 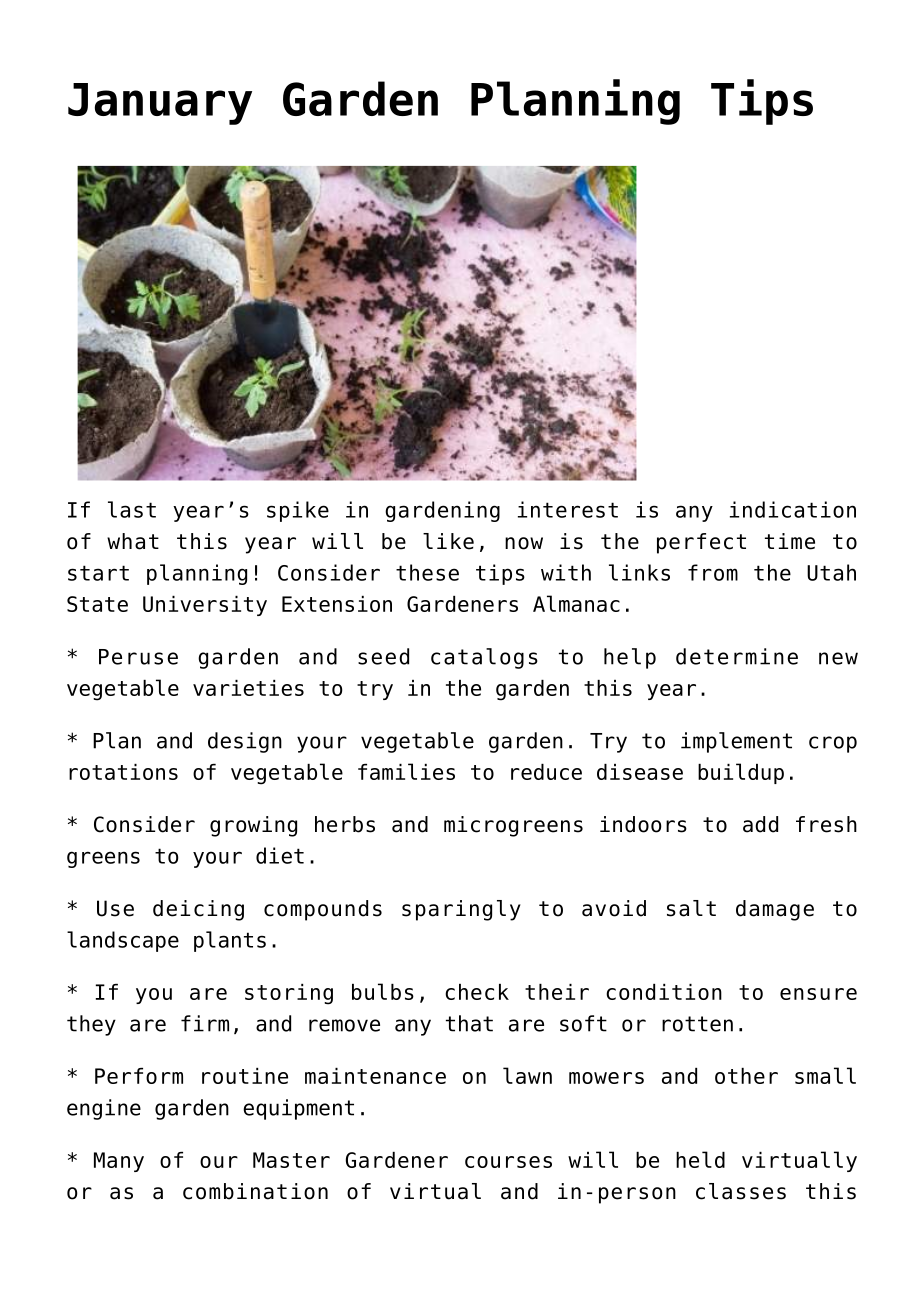 What do you see at coordinates (741, 1191) in the screenshot?
I see `classes` at bounding box center [741, 1191].
